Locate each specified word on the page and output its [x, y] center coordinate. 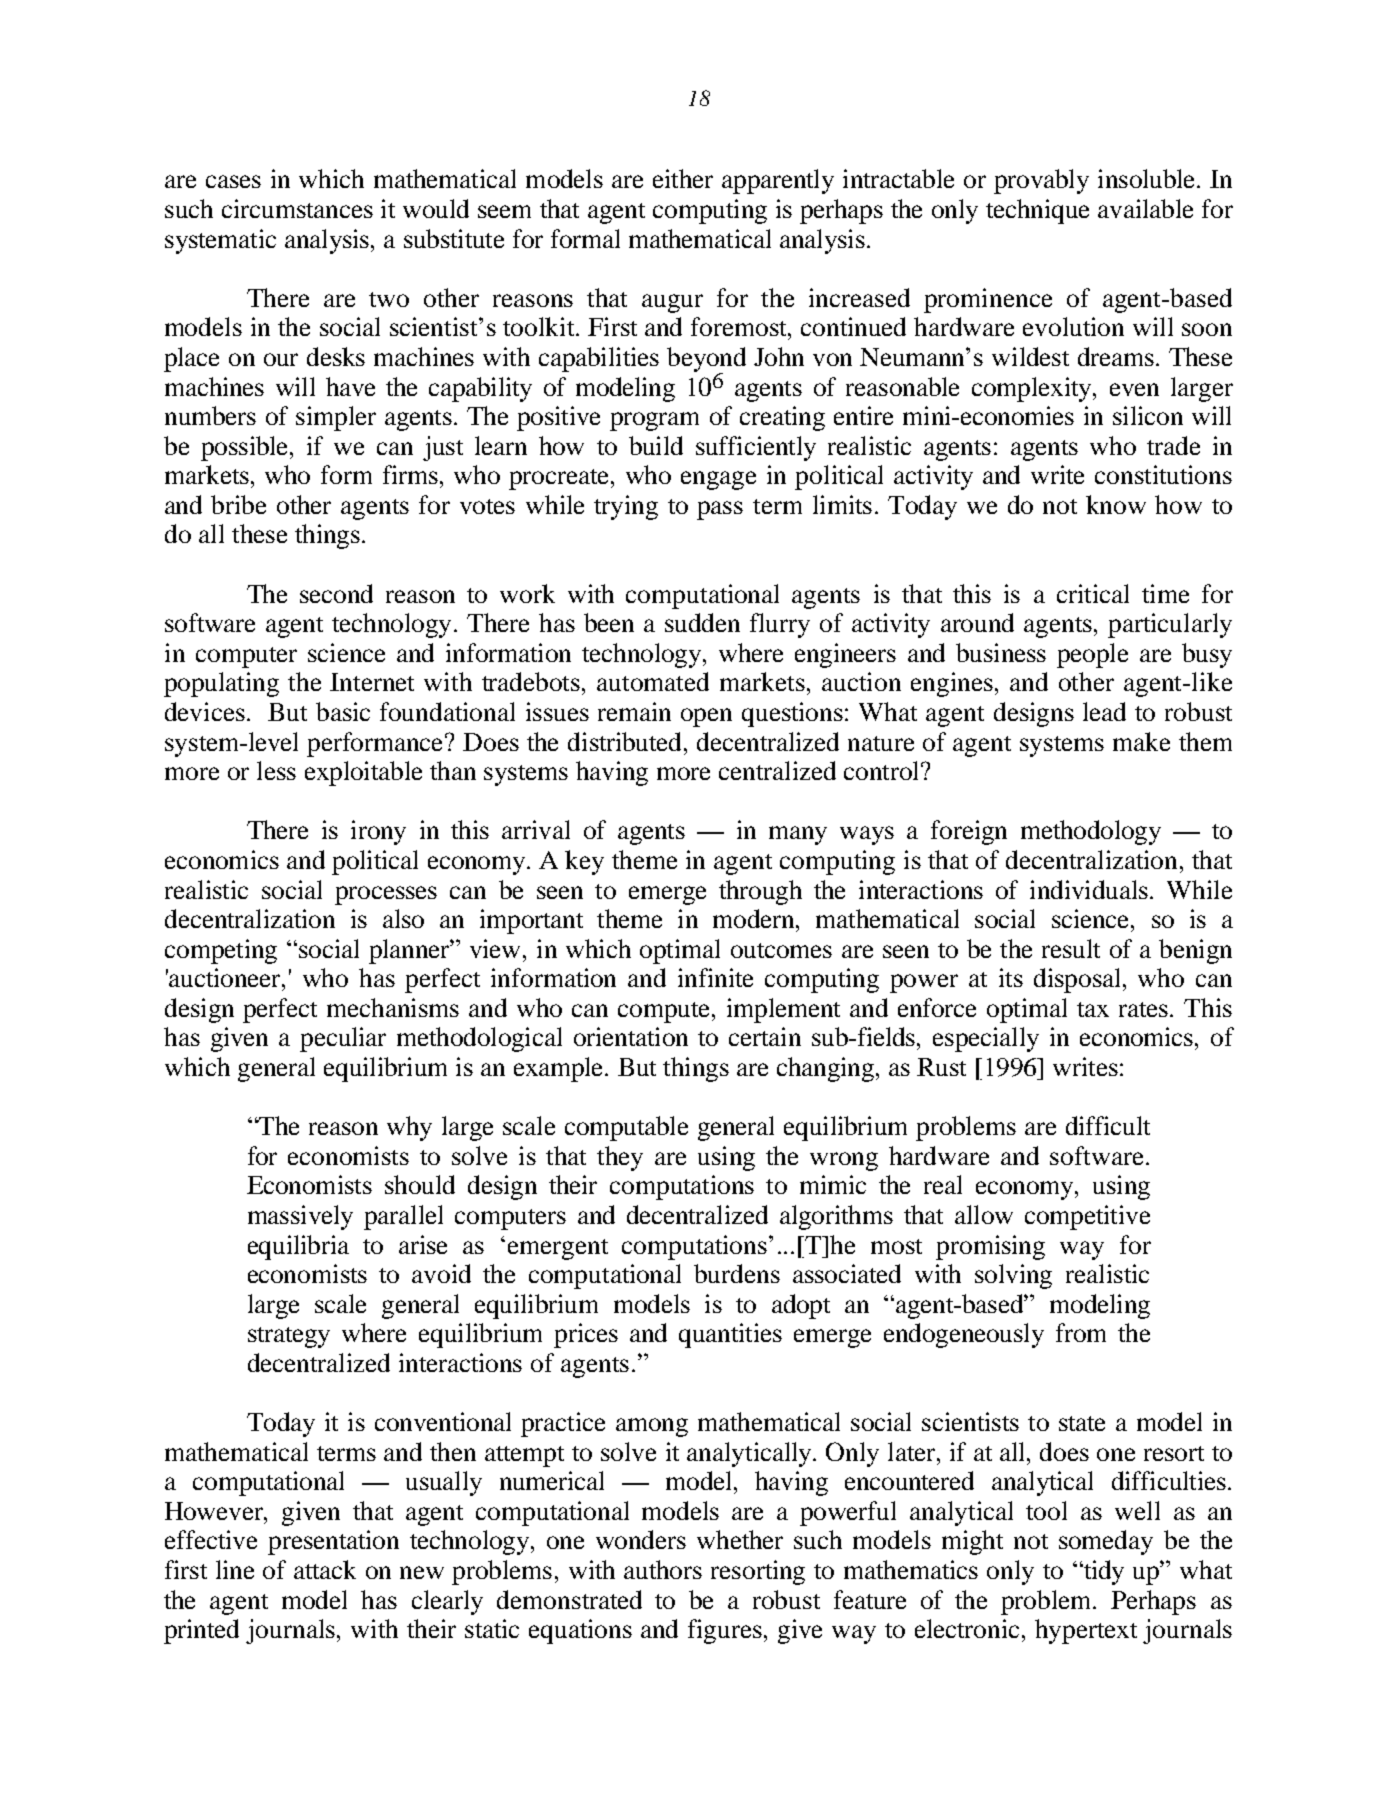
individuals [1089, 889]
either [683, 178]
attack [325, 1569]
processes [386, 895]
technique [1037, 211]
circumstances [297, 208]
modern [755, 918]
